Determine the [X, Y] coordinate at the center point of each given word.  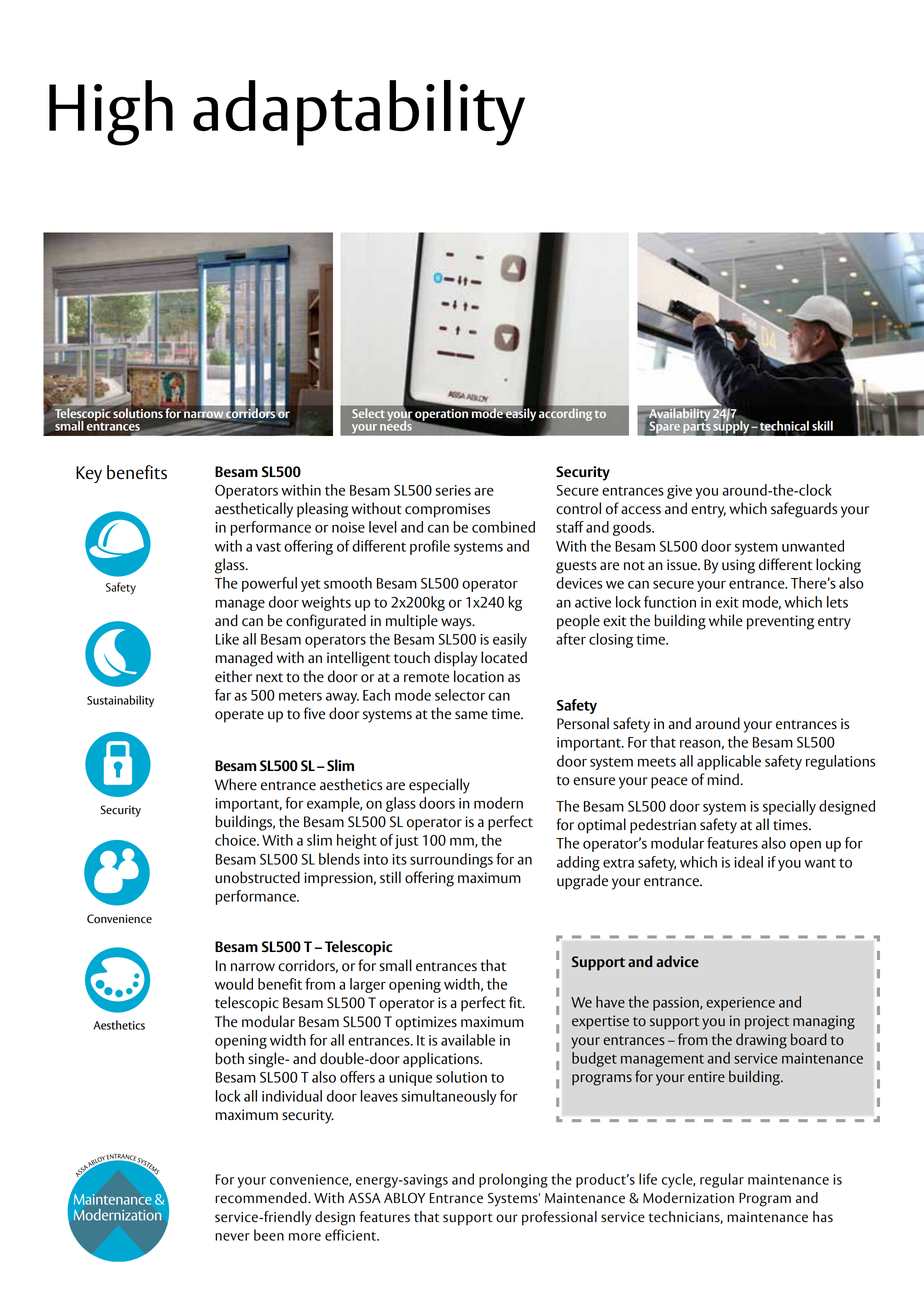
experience [740, 1004]
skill [822, 426]
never [232, 1237]
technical [784, 427]
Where [236, 784]
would [234, 984]
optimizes [426, 1023]
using [738, 566]
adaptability [359, 113]
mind [723, 779]
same [471, 715]
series [453, 490]
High [111, 113]
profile [430, 547]
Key [89, 474]
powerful [269, 584]
